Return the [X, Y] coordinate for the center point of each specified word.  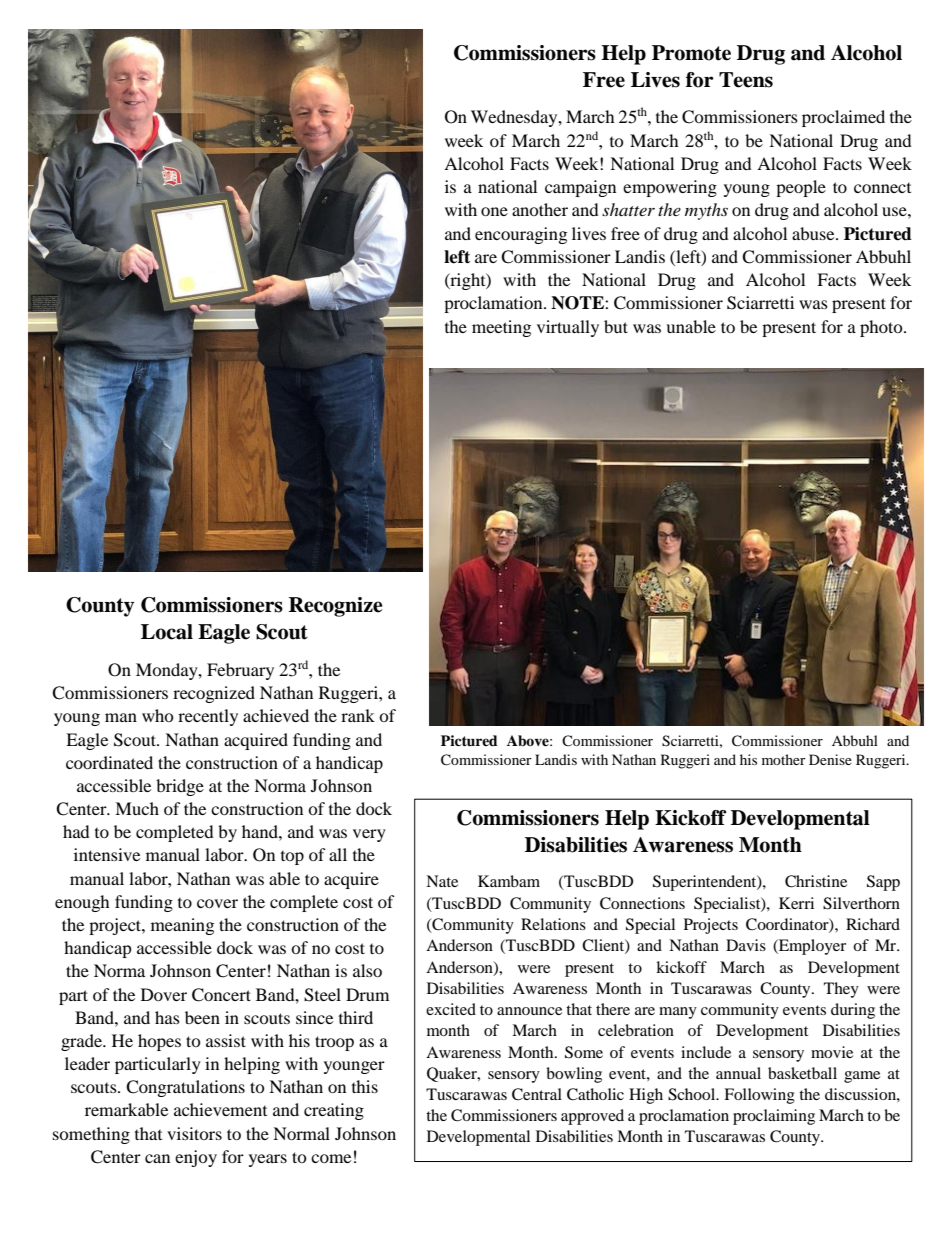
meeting [501, 328]
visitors [194, 1133]
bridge [180, 787]
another [540, 209]
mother [784, 759]
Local [167, 632]
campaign [580, 188]
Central [537, 1094]
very [369, 835]
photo [882, 328]
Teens [746, 80]
